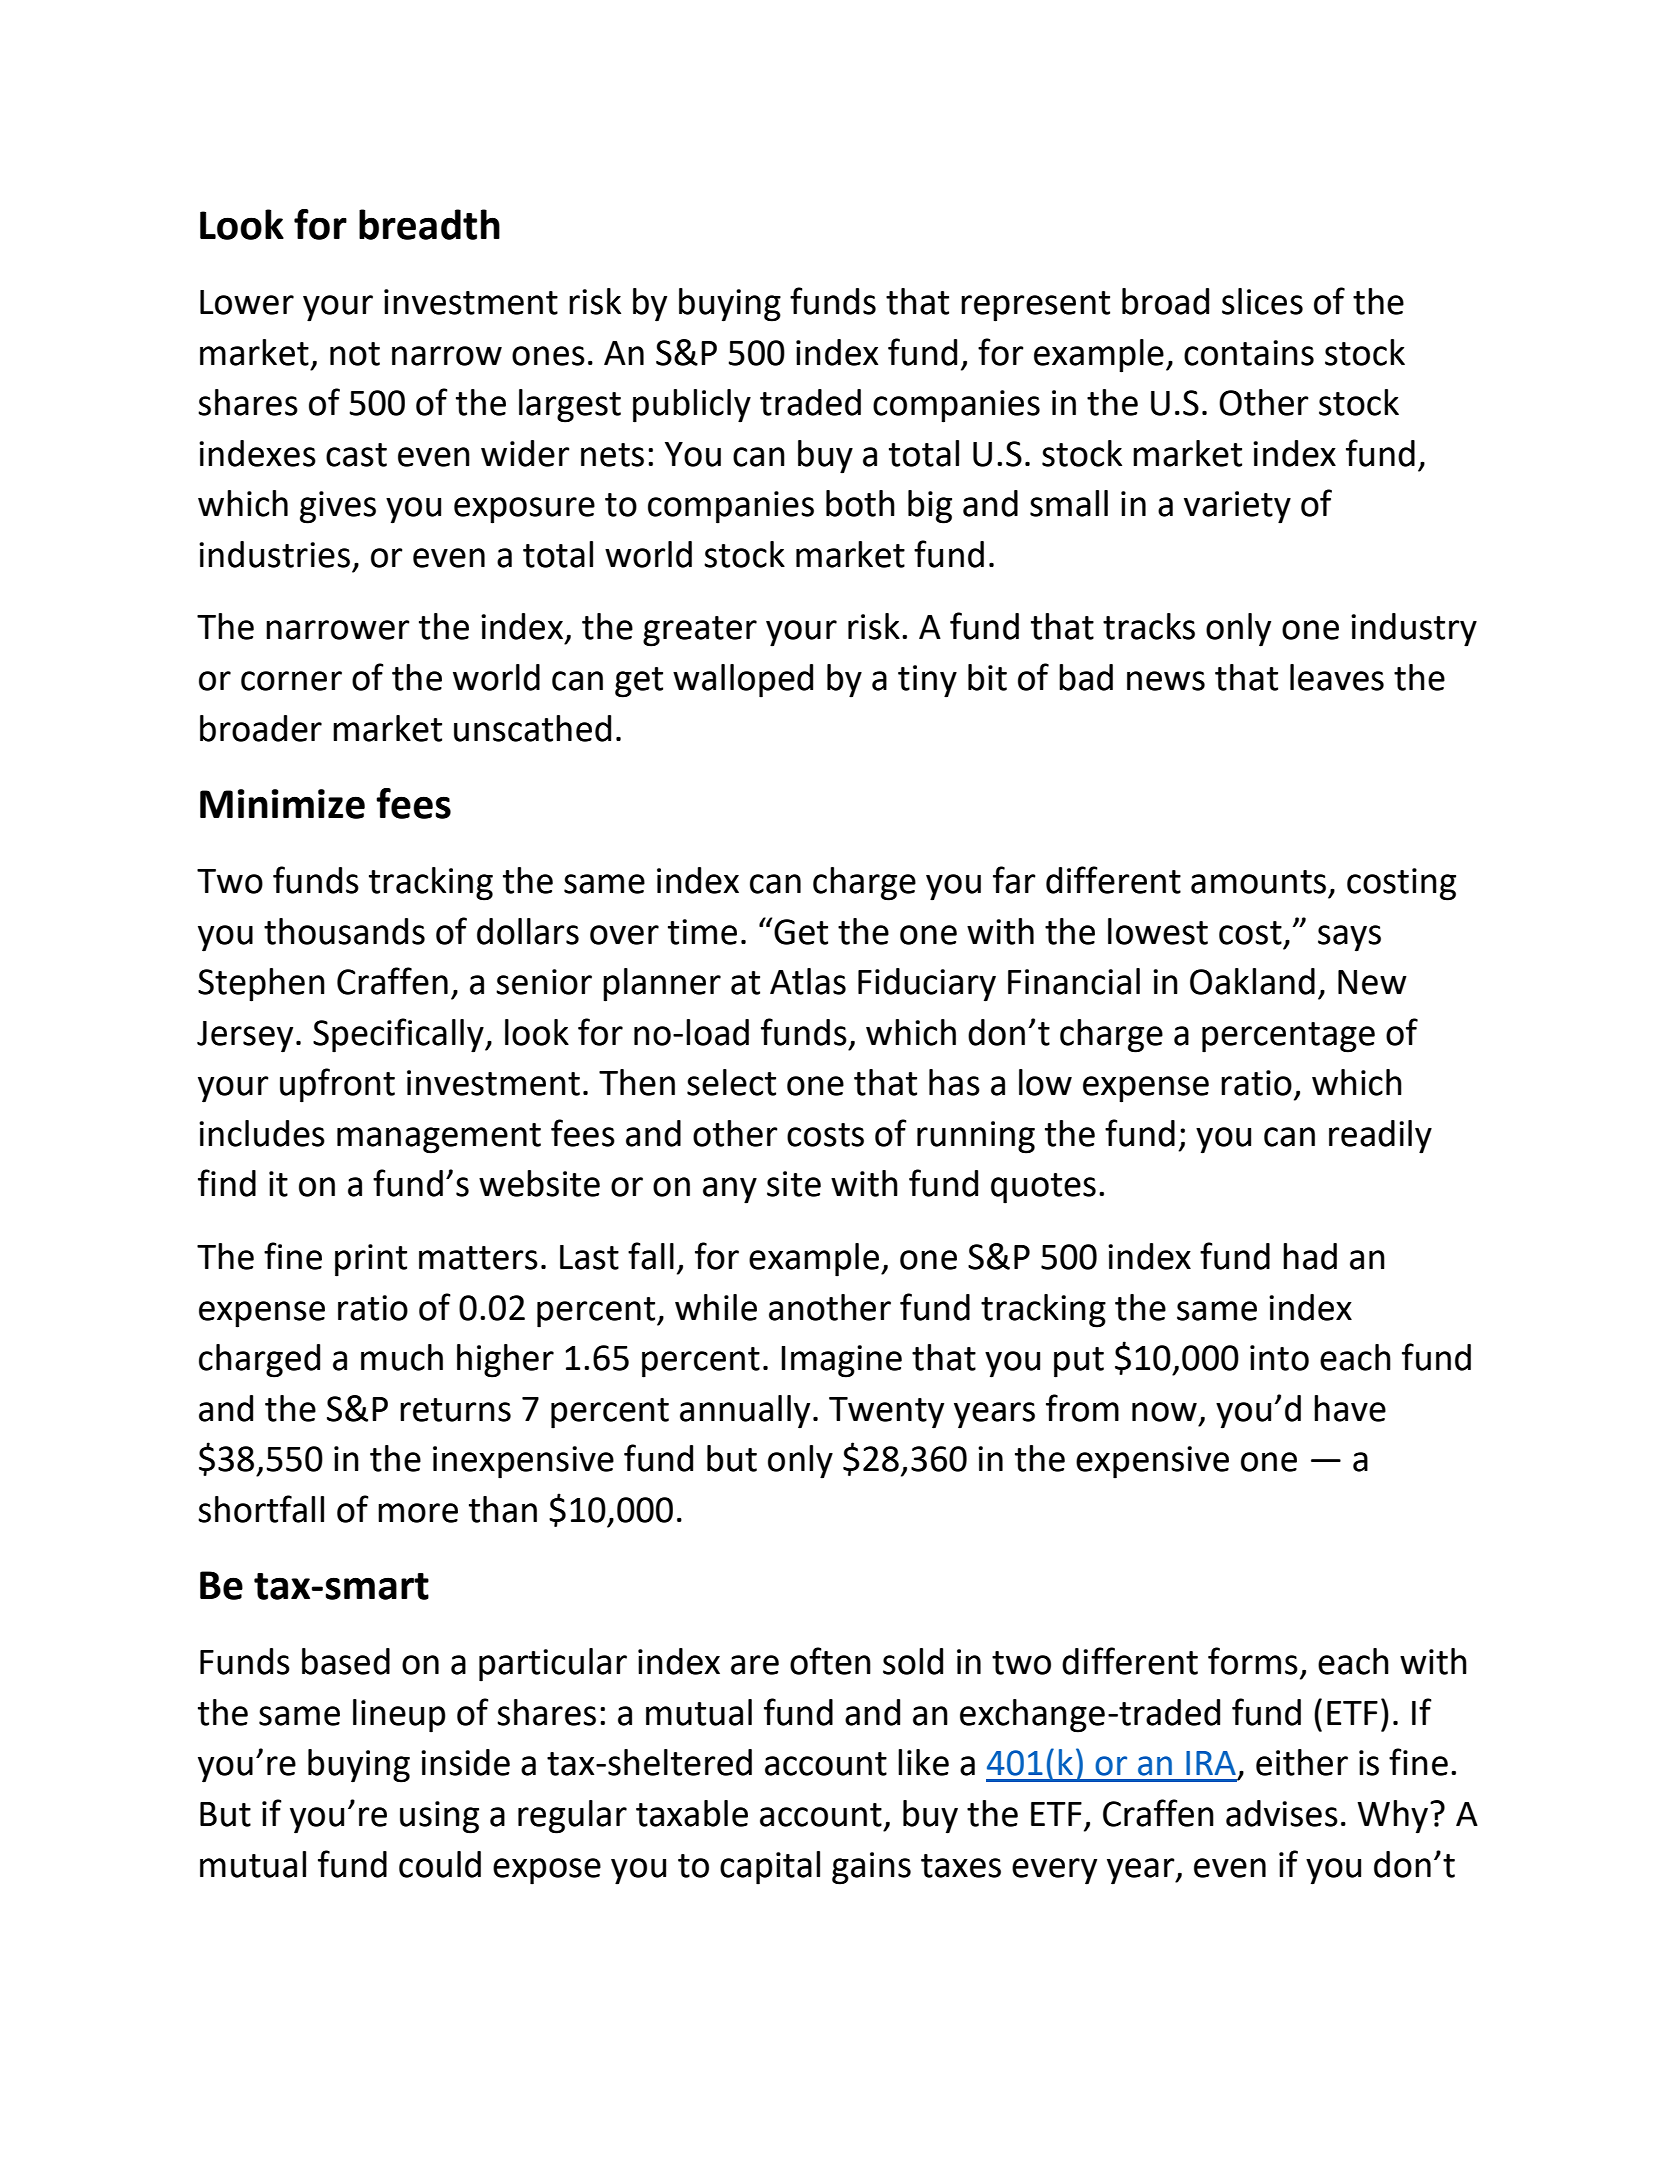  What do you see at coordinates (455, 1410) in the screenshot?
I see `returns` at bounding box center [455, 1410].
